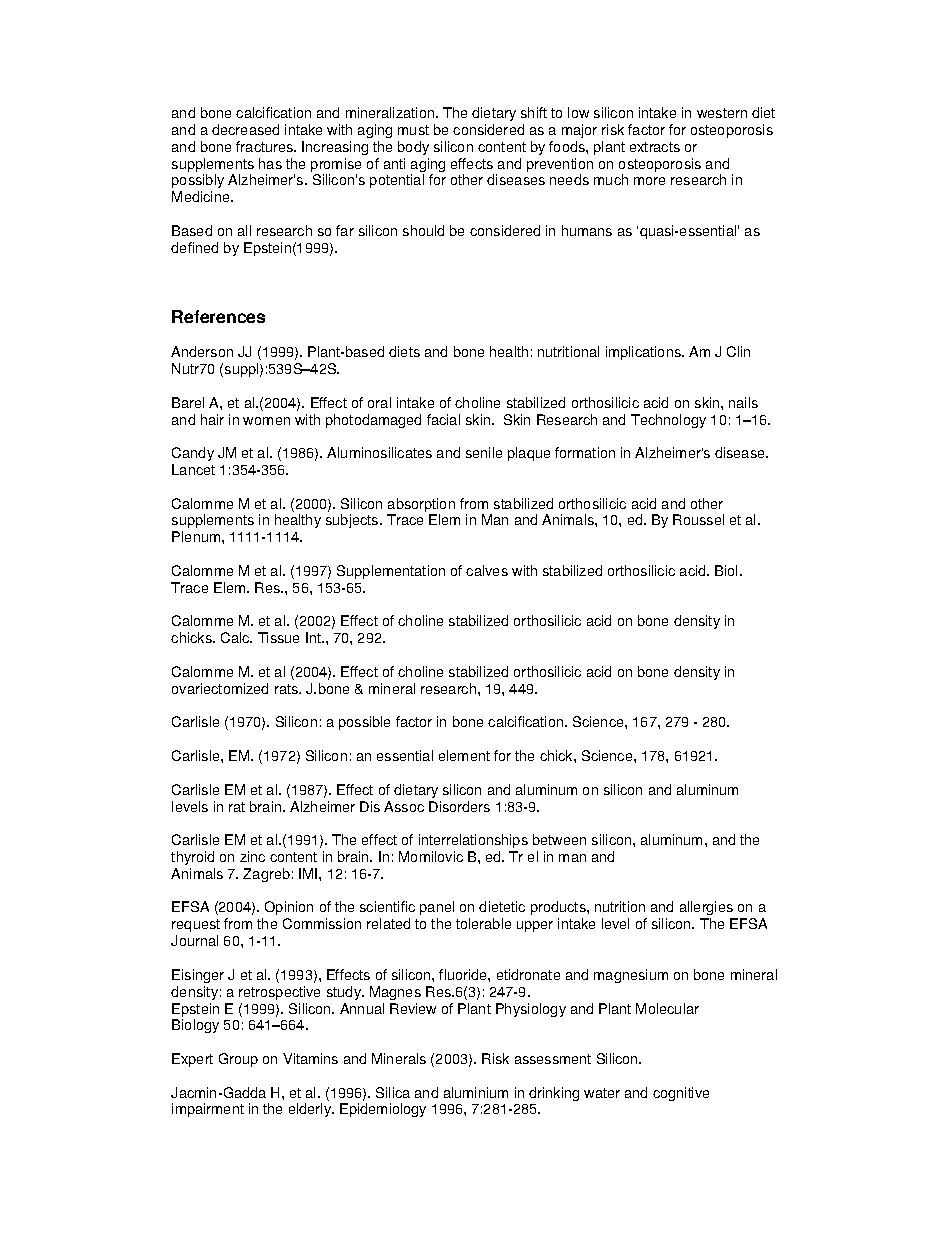  I want to click on women, so click(266, 421).
